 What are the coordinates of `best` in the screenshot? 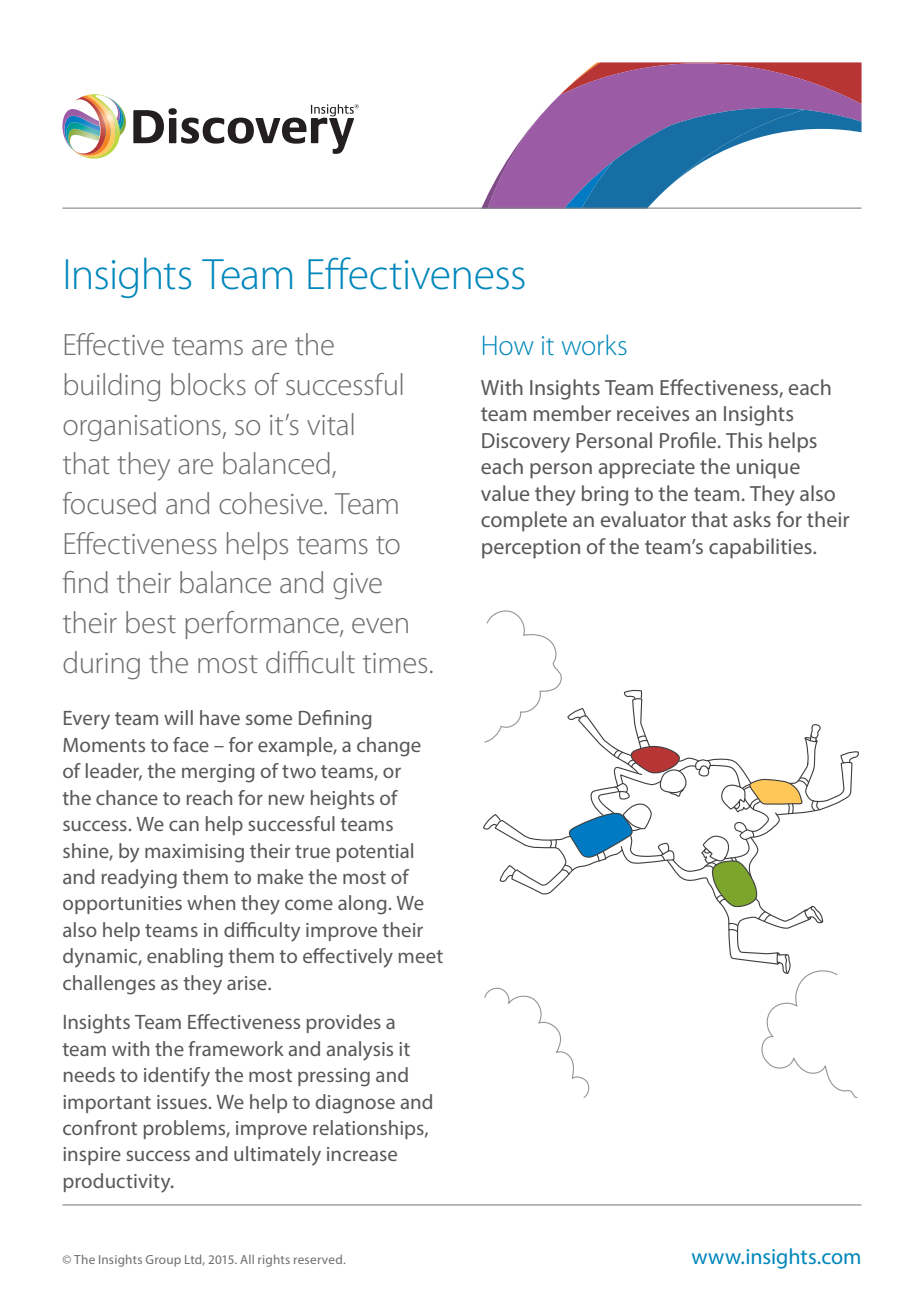 It's located at (151, 622).
